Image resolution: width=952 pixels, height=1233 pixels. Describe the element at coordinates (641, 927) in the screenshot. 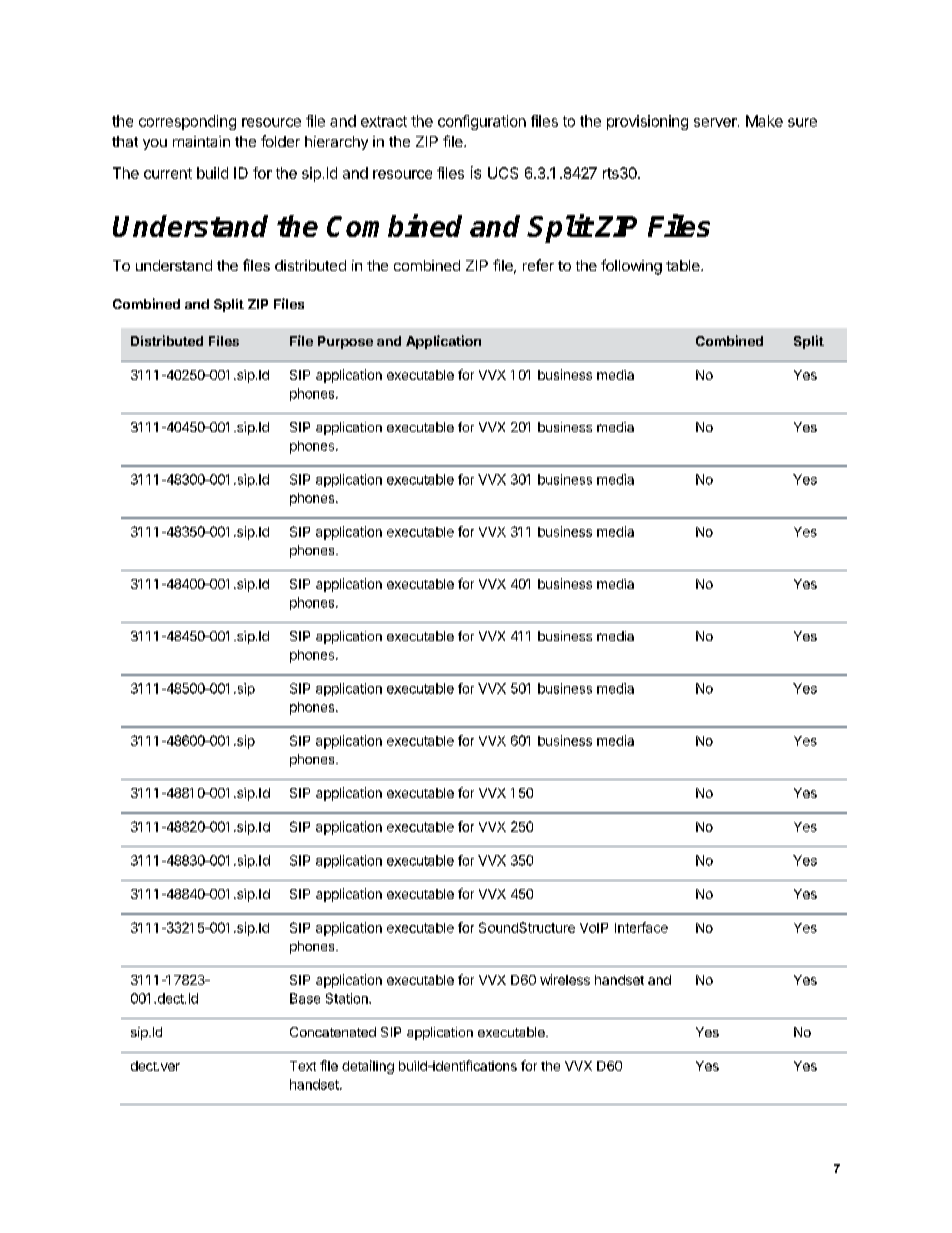

I see `Interface` at that location.
